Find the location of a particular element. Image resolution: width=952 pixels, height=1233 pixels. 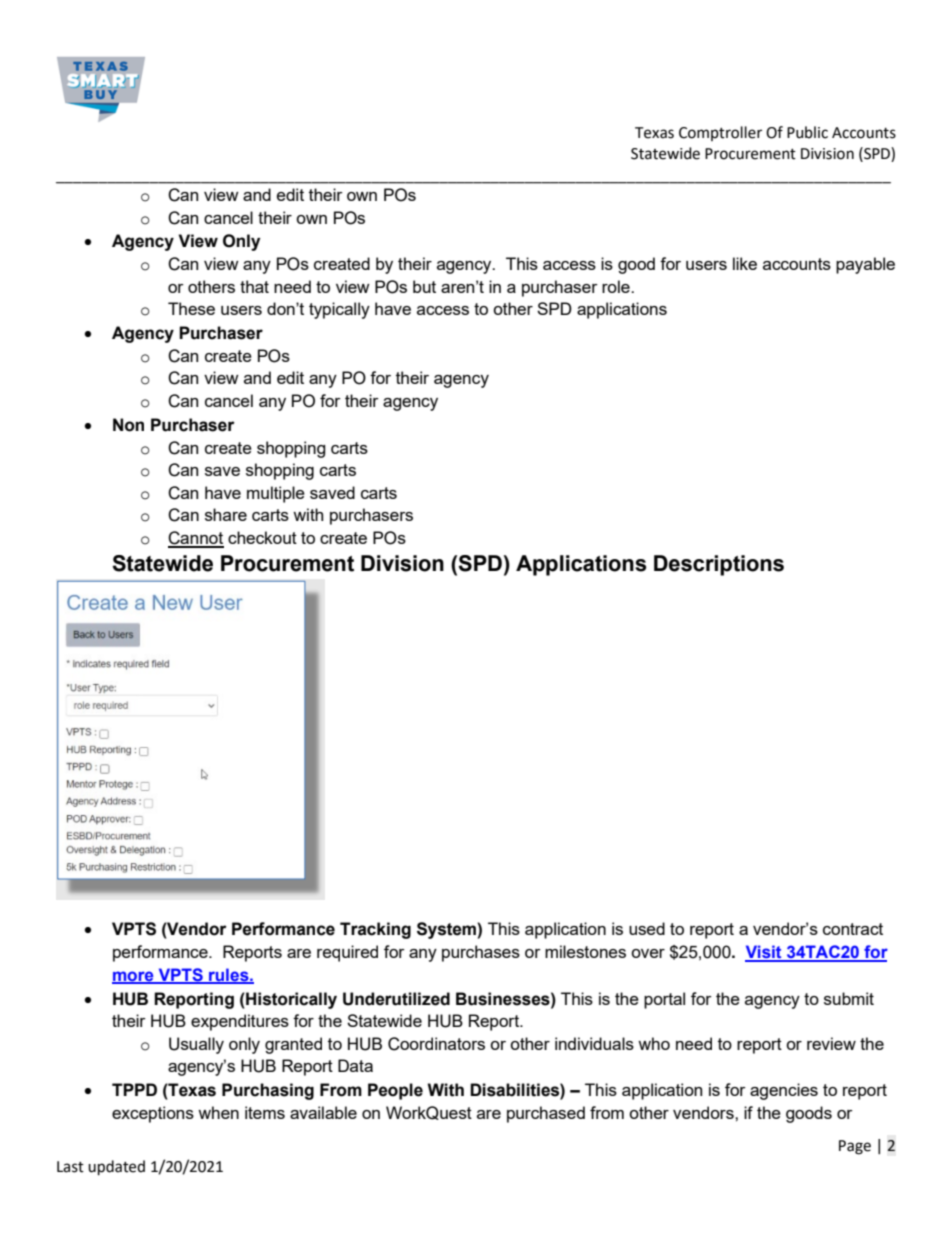

typically is located at coordinates (339, 310).
